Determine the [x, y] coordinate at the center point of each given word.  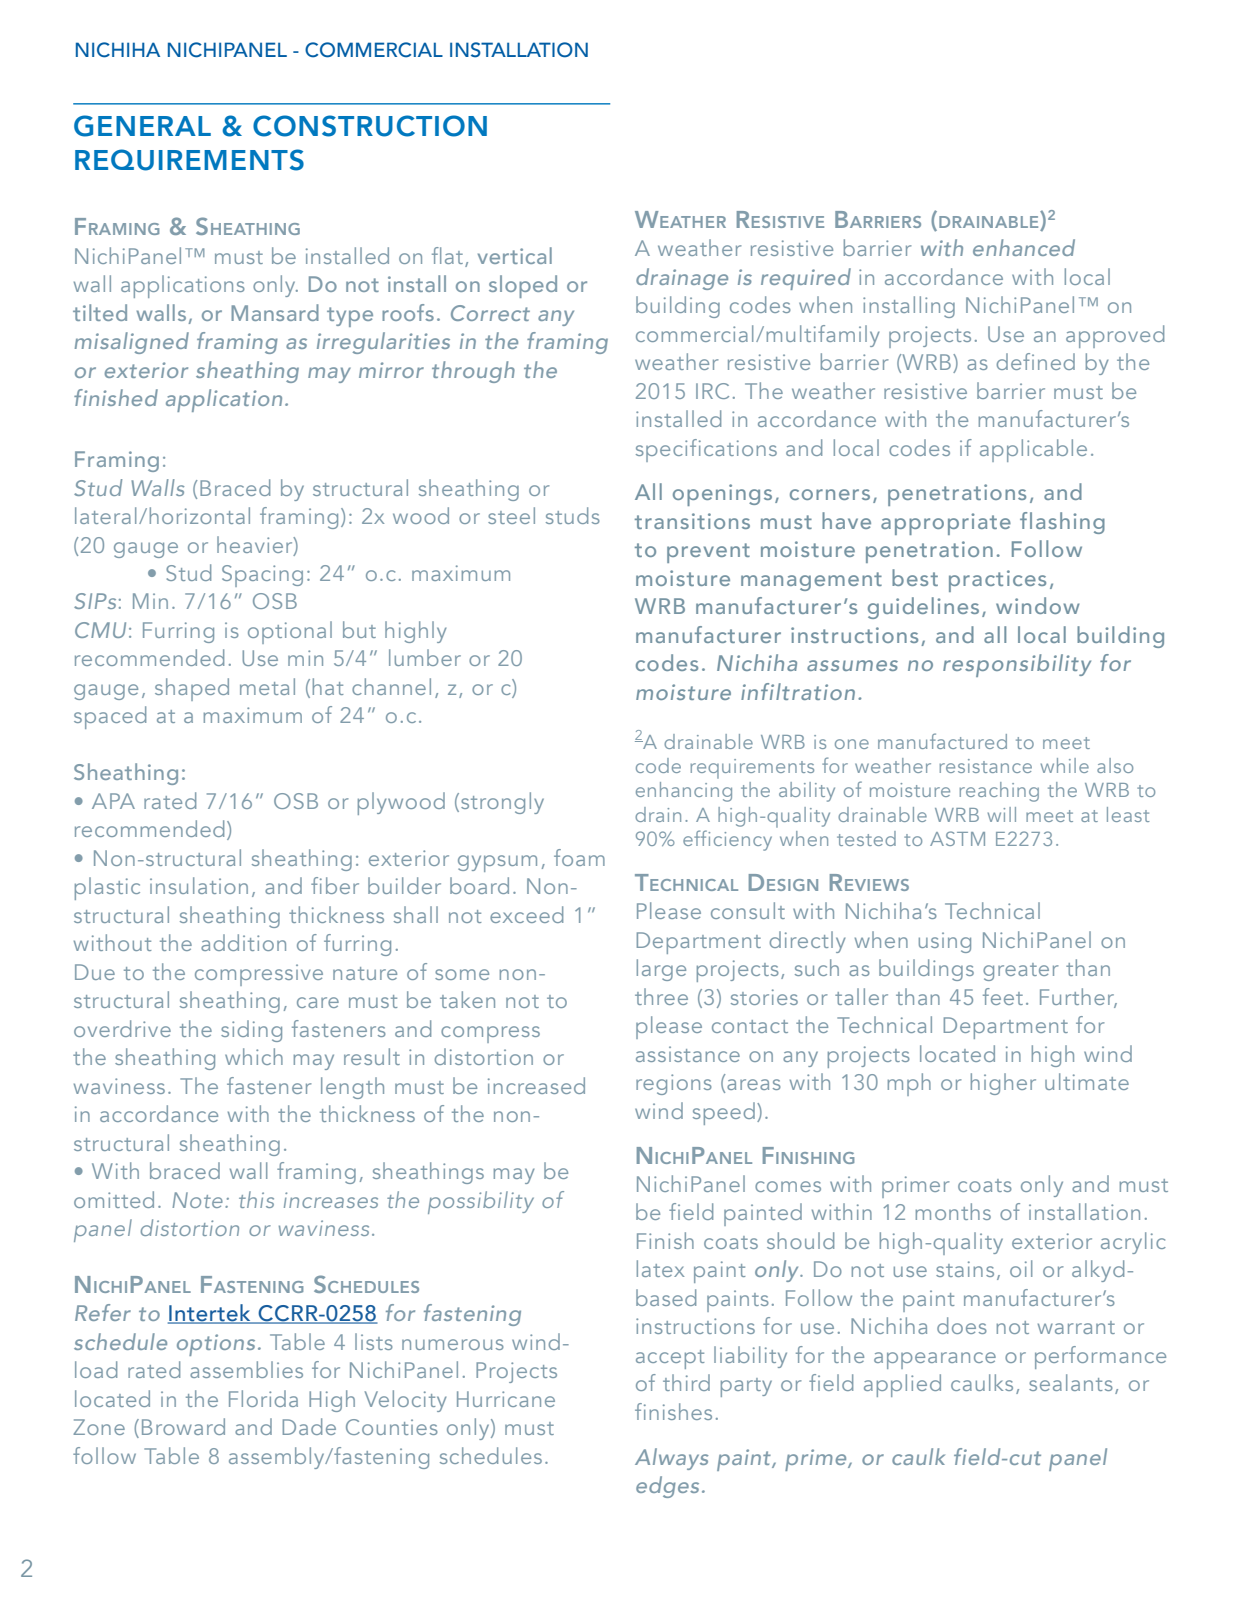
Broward [183, 1426]
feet [1003, 996]
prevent [708, 553]
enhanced [1024, 247]
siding [251, 1031]
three [661, 996]
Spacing [262, 576]
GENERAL [142, 126]
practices [997, 581]
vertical [515, 255]
